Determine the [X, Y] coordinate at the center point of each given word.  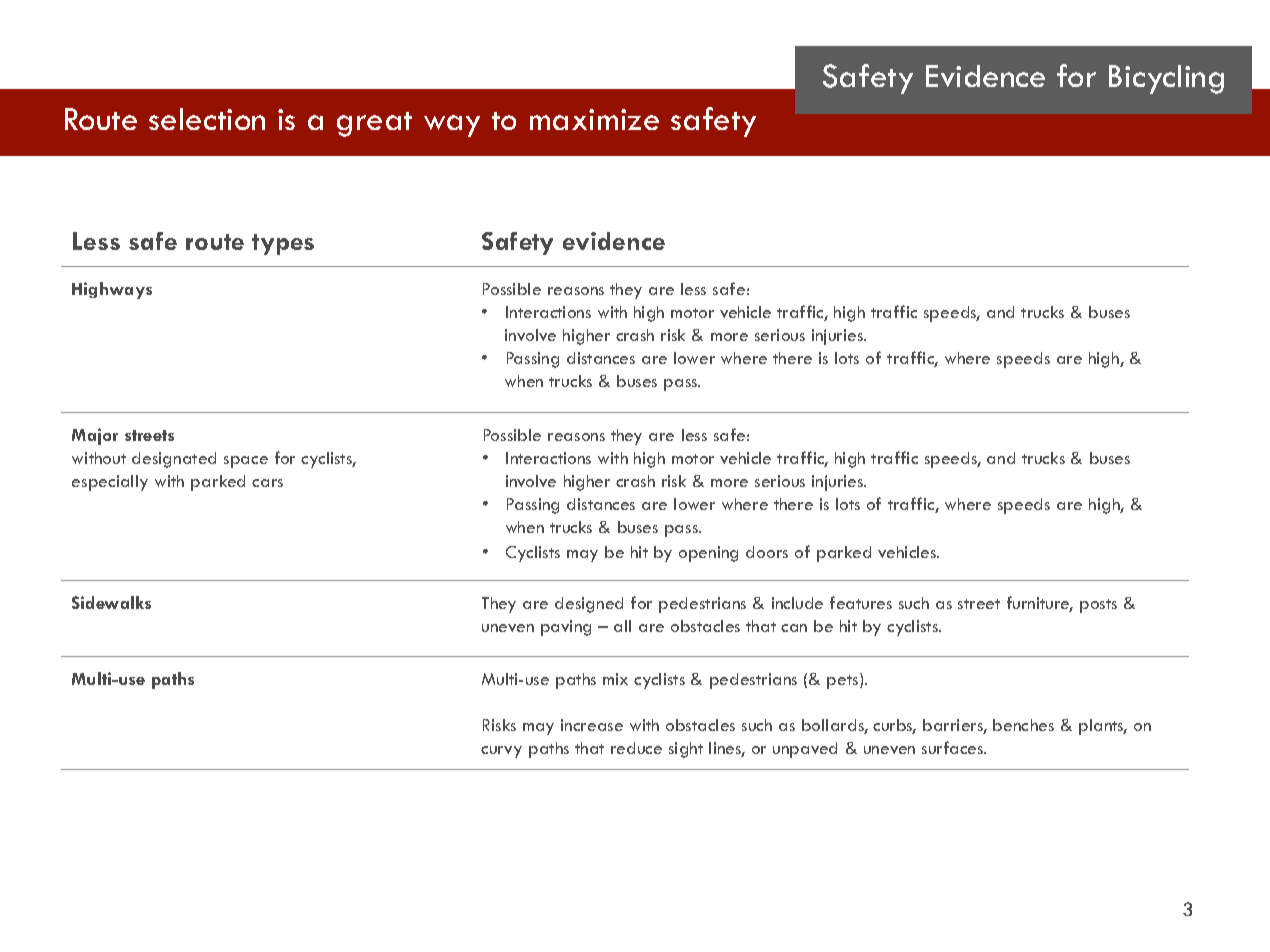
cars [267, 483]
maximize [594, 119]
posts [1098, 606]
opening [708, 554]
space [246, 462]
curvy [501, 752]
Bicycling [1166, 79]
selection [207, 119]
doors [767, 552]
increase [592, 725]
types [283, 244]
